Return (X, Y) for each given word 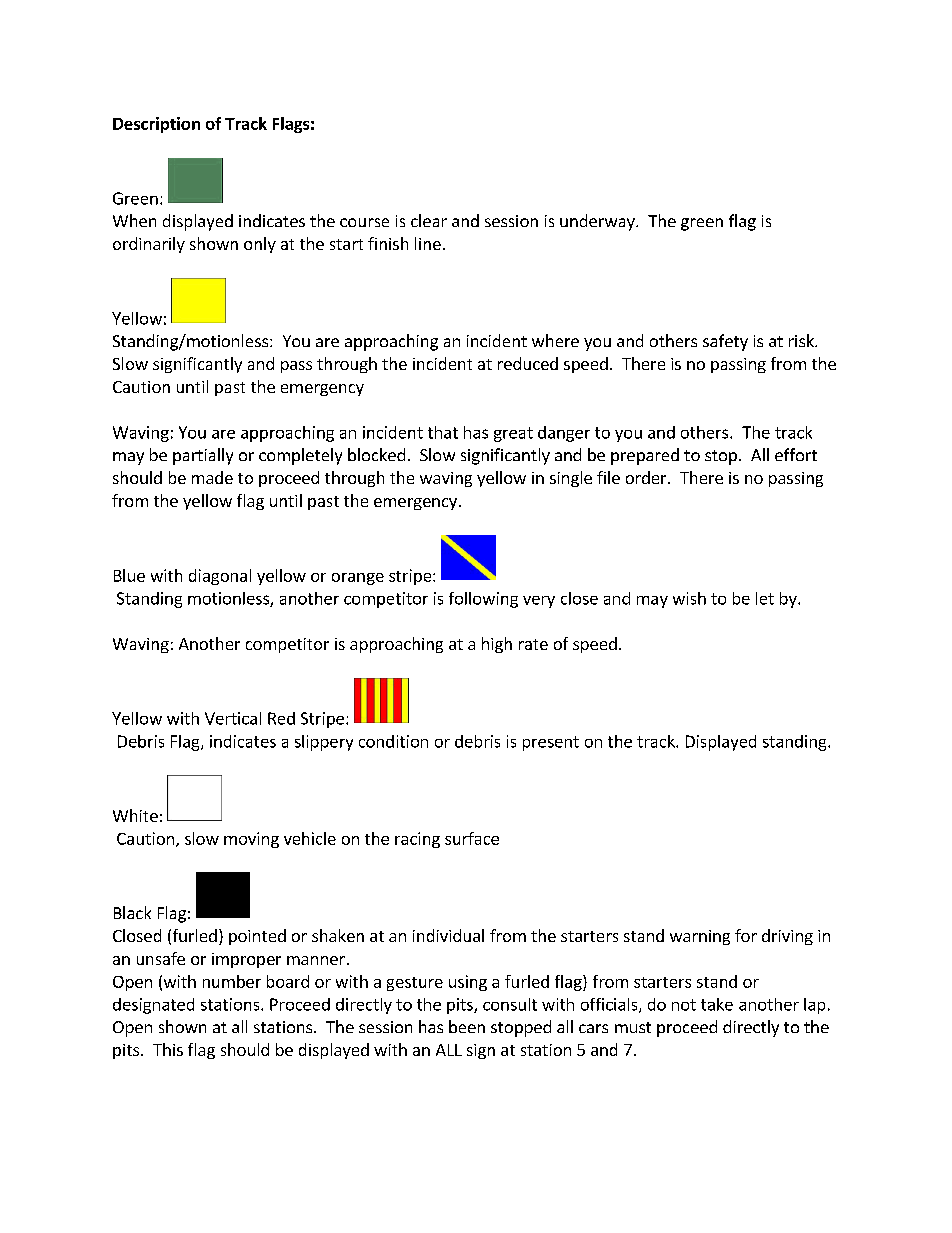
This (168, 1049)
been (467, 1026)
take (717, 1004)
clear (429, 220)
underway (598, 222)
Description (156, 125)
